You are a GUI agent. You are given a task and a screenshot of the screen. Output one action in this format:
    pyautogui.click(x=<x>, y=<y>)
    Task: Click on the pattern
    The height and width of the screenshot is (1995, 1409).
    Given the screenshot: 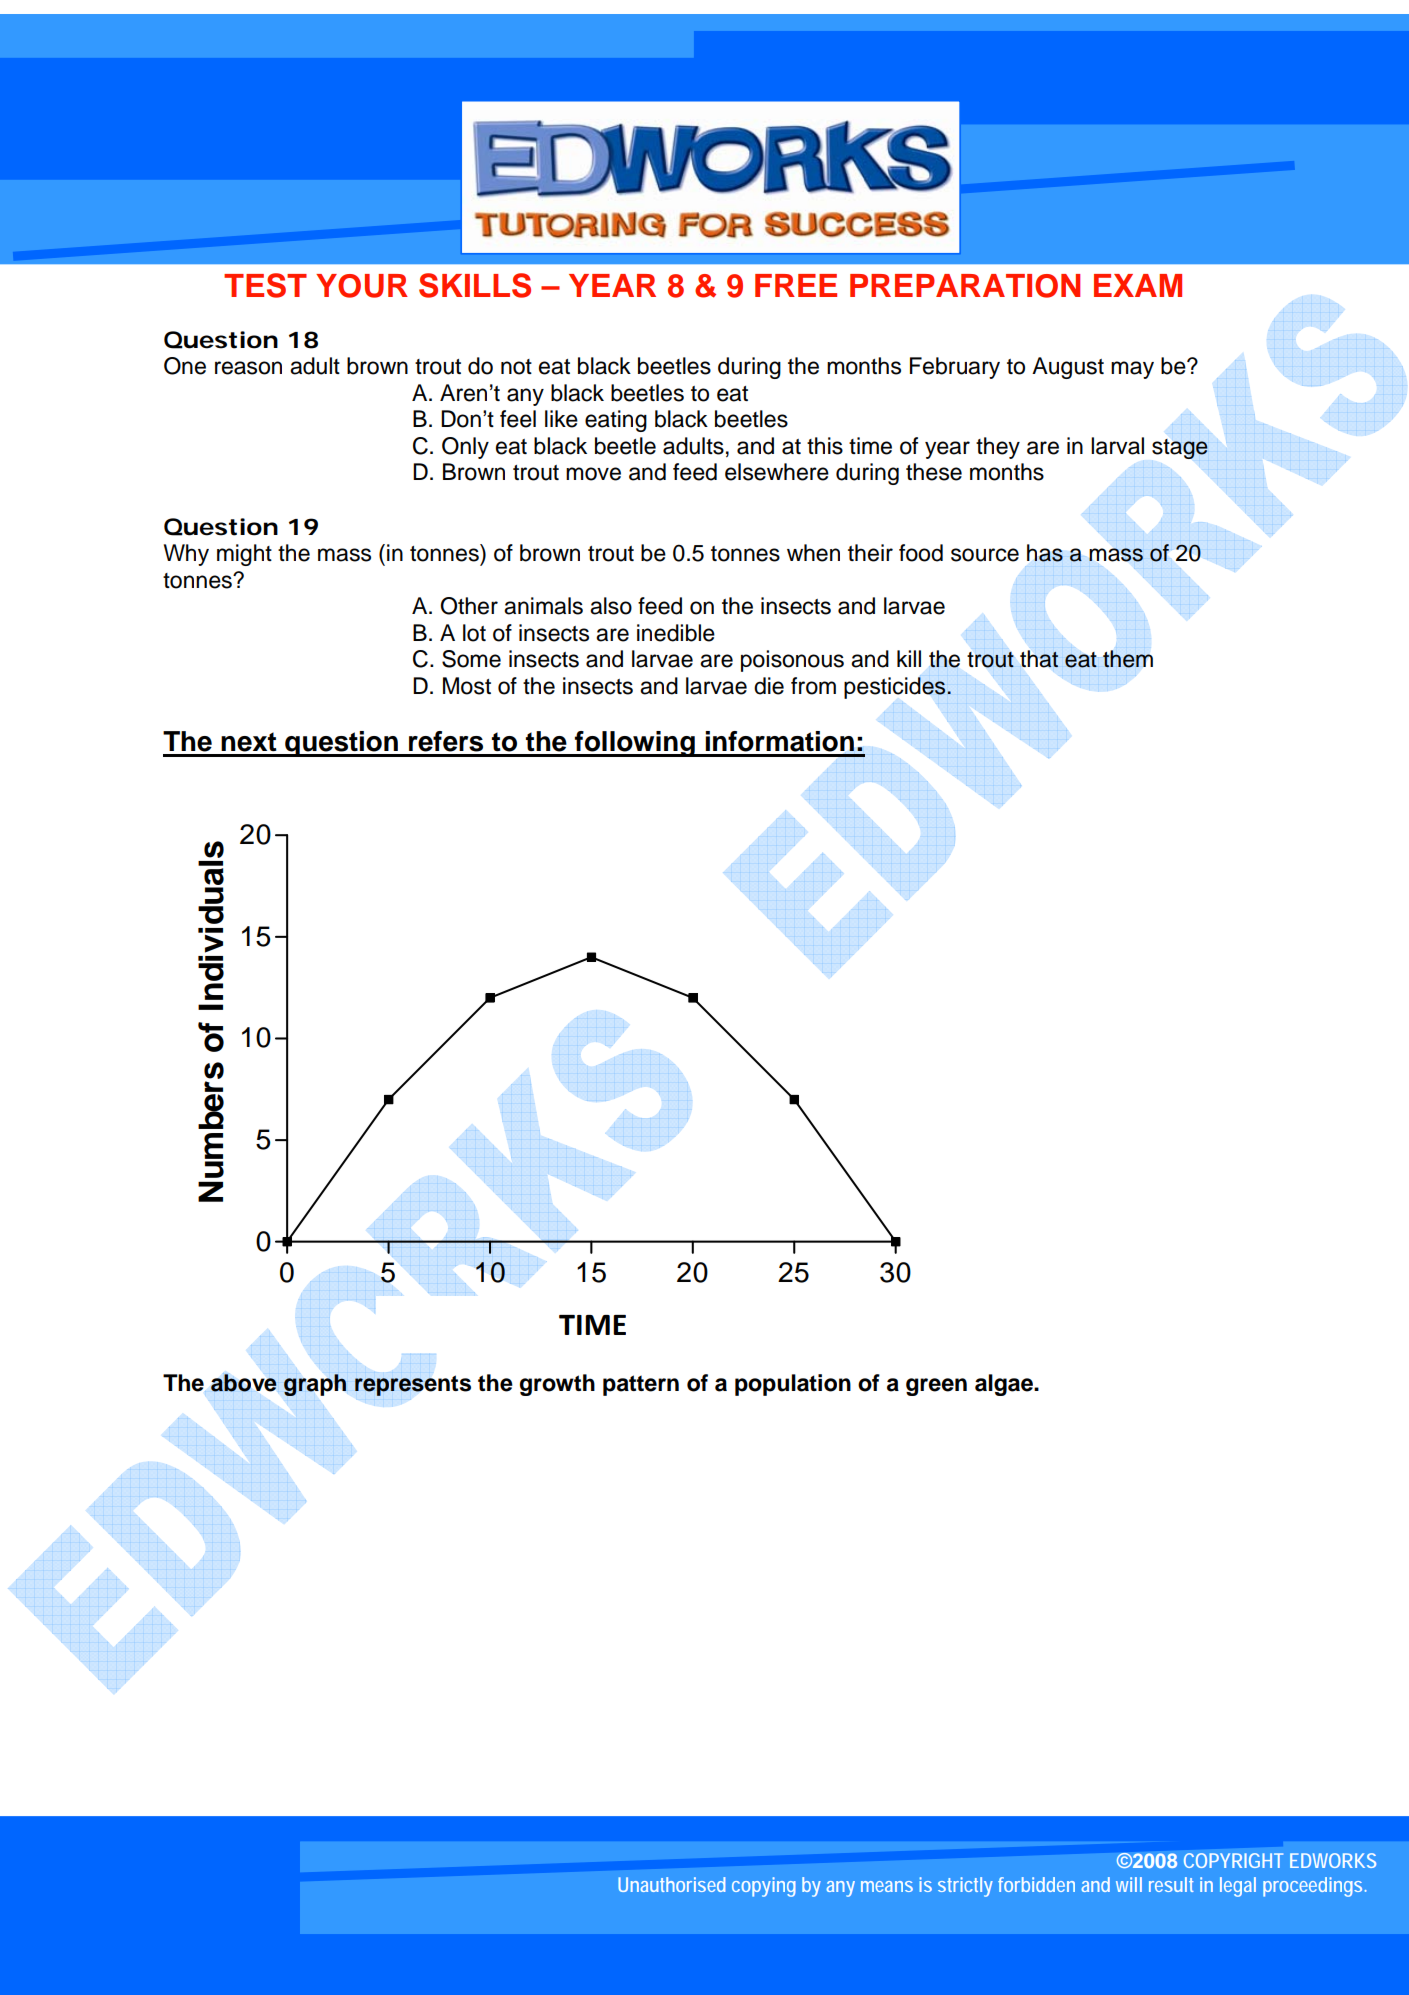 What is the action you would take?
    pyautogui.click(x=641, y=1385)
